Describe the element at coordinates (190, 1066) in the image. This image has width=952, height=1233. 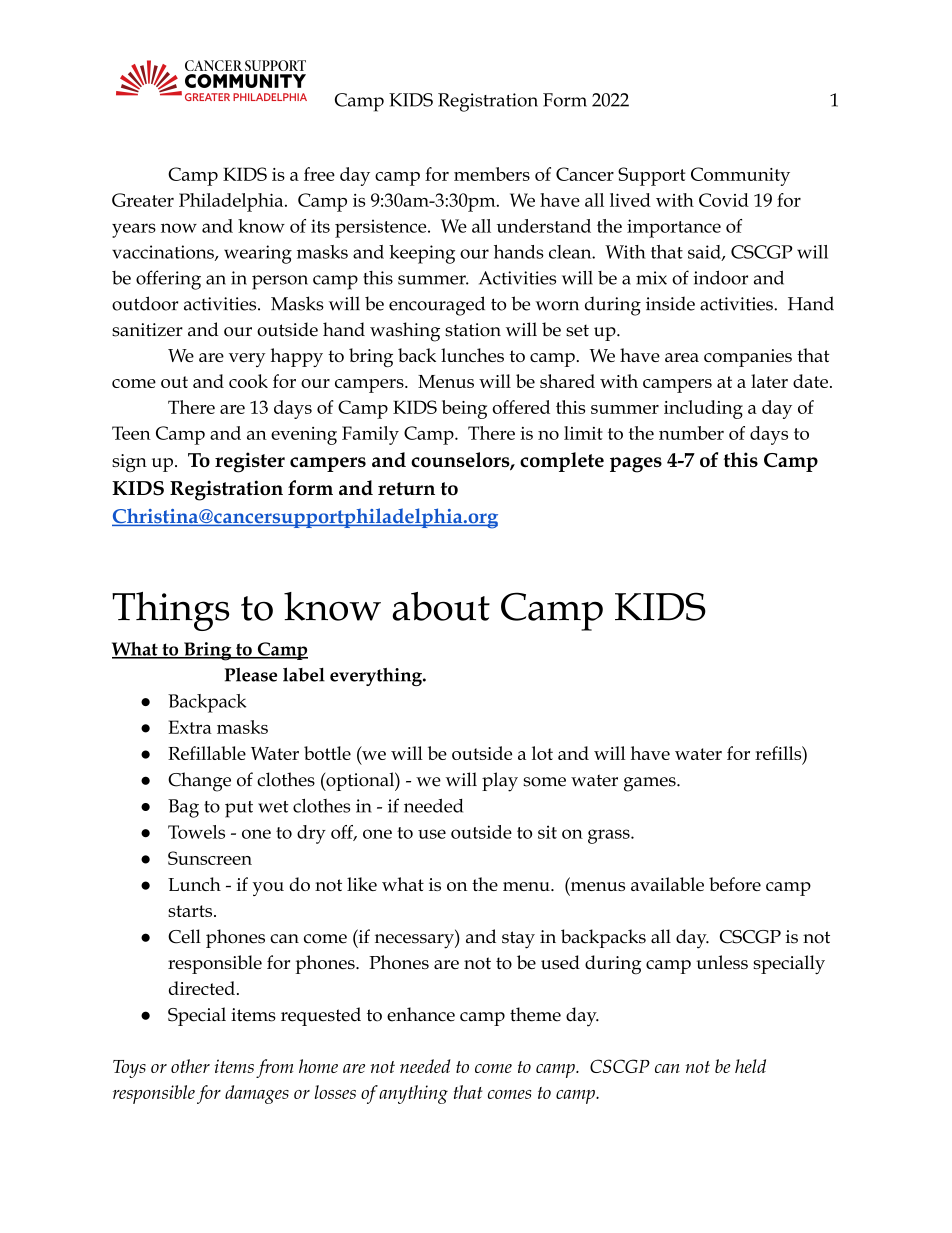
I see `other` at that location.
